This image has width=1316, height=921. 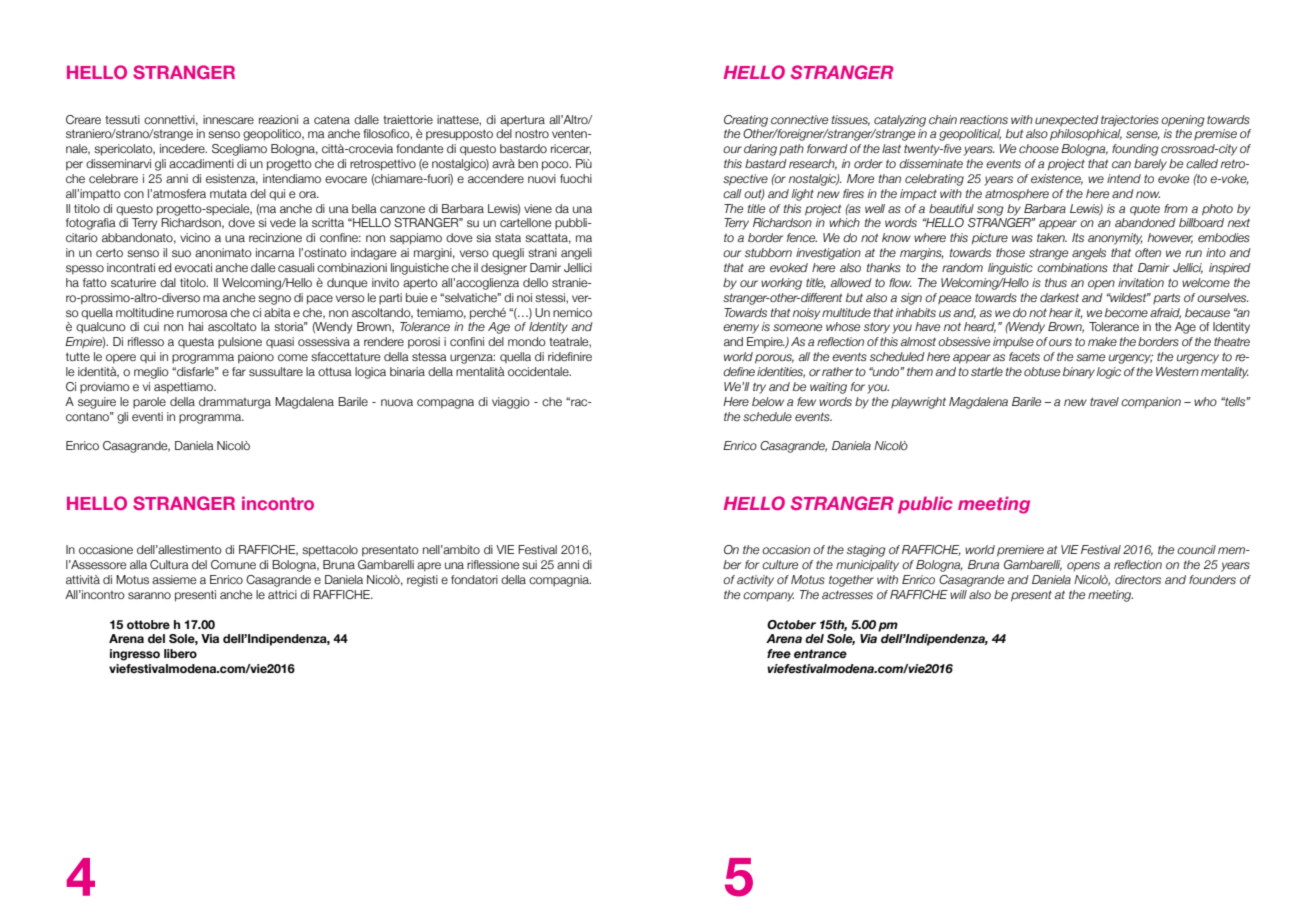 What do you see at coordinates (958, 594) in the image?
I see `will` at bounding box center [958, 594].
